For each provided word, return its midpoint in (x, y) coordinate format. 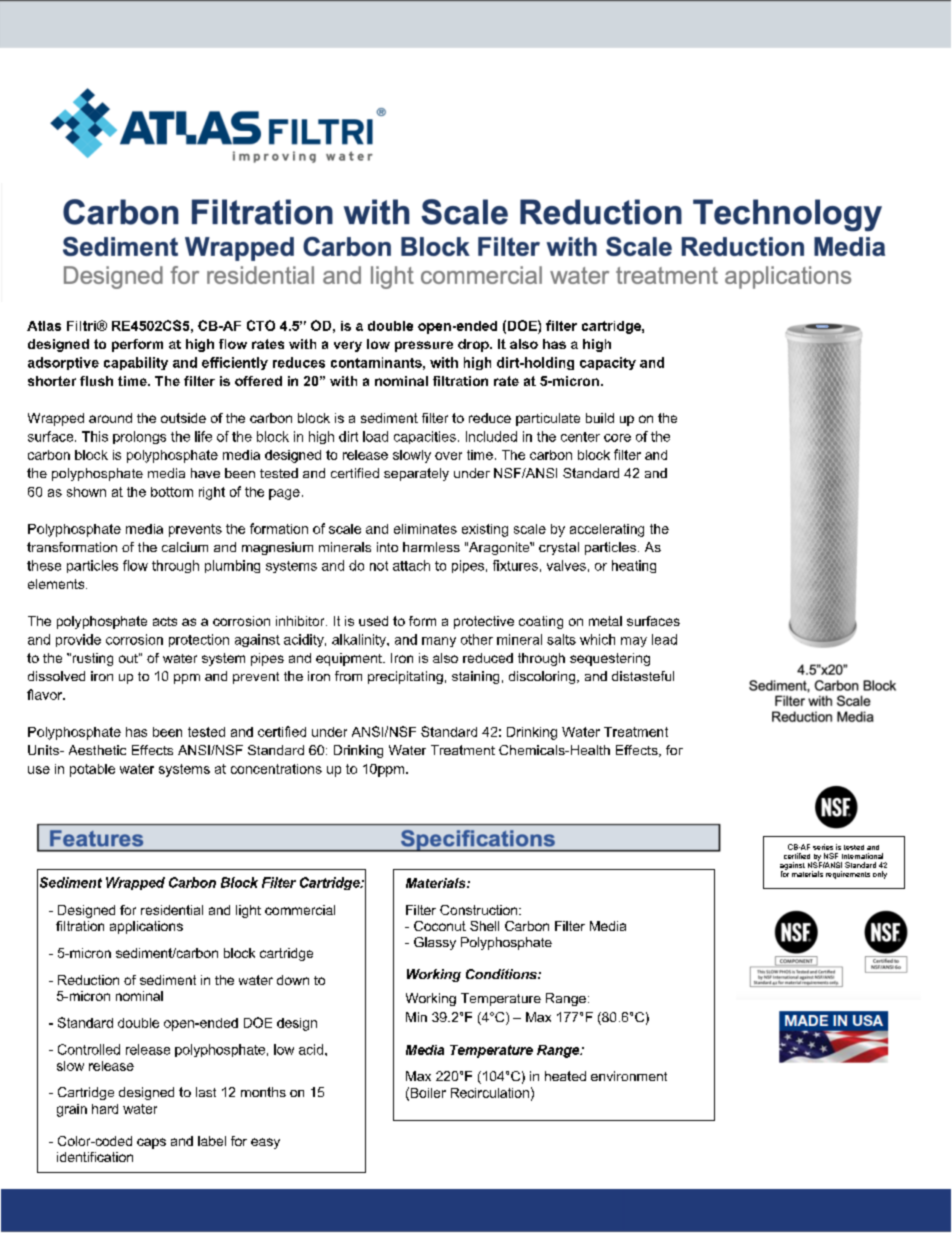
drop (474, 345)
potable (92, 770)
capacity (608, 363)
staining (475, 677)
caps (151, 1143)
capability (136, 363)
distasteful (643, 676)
